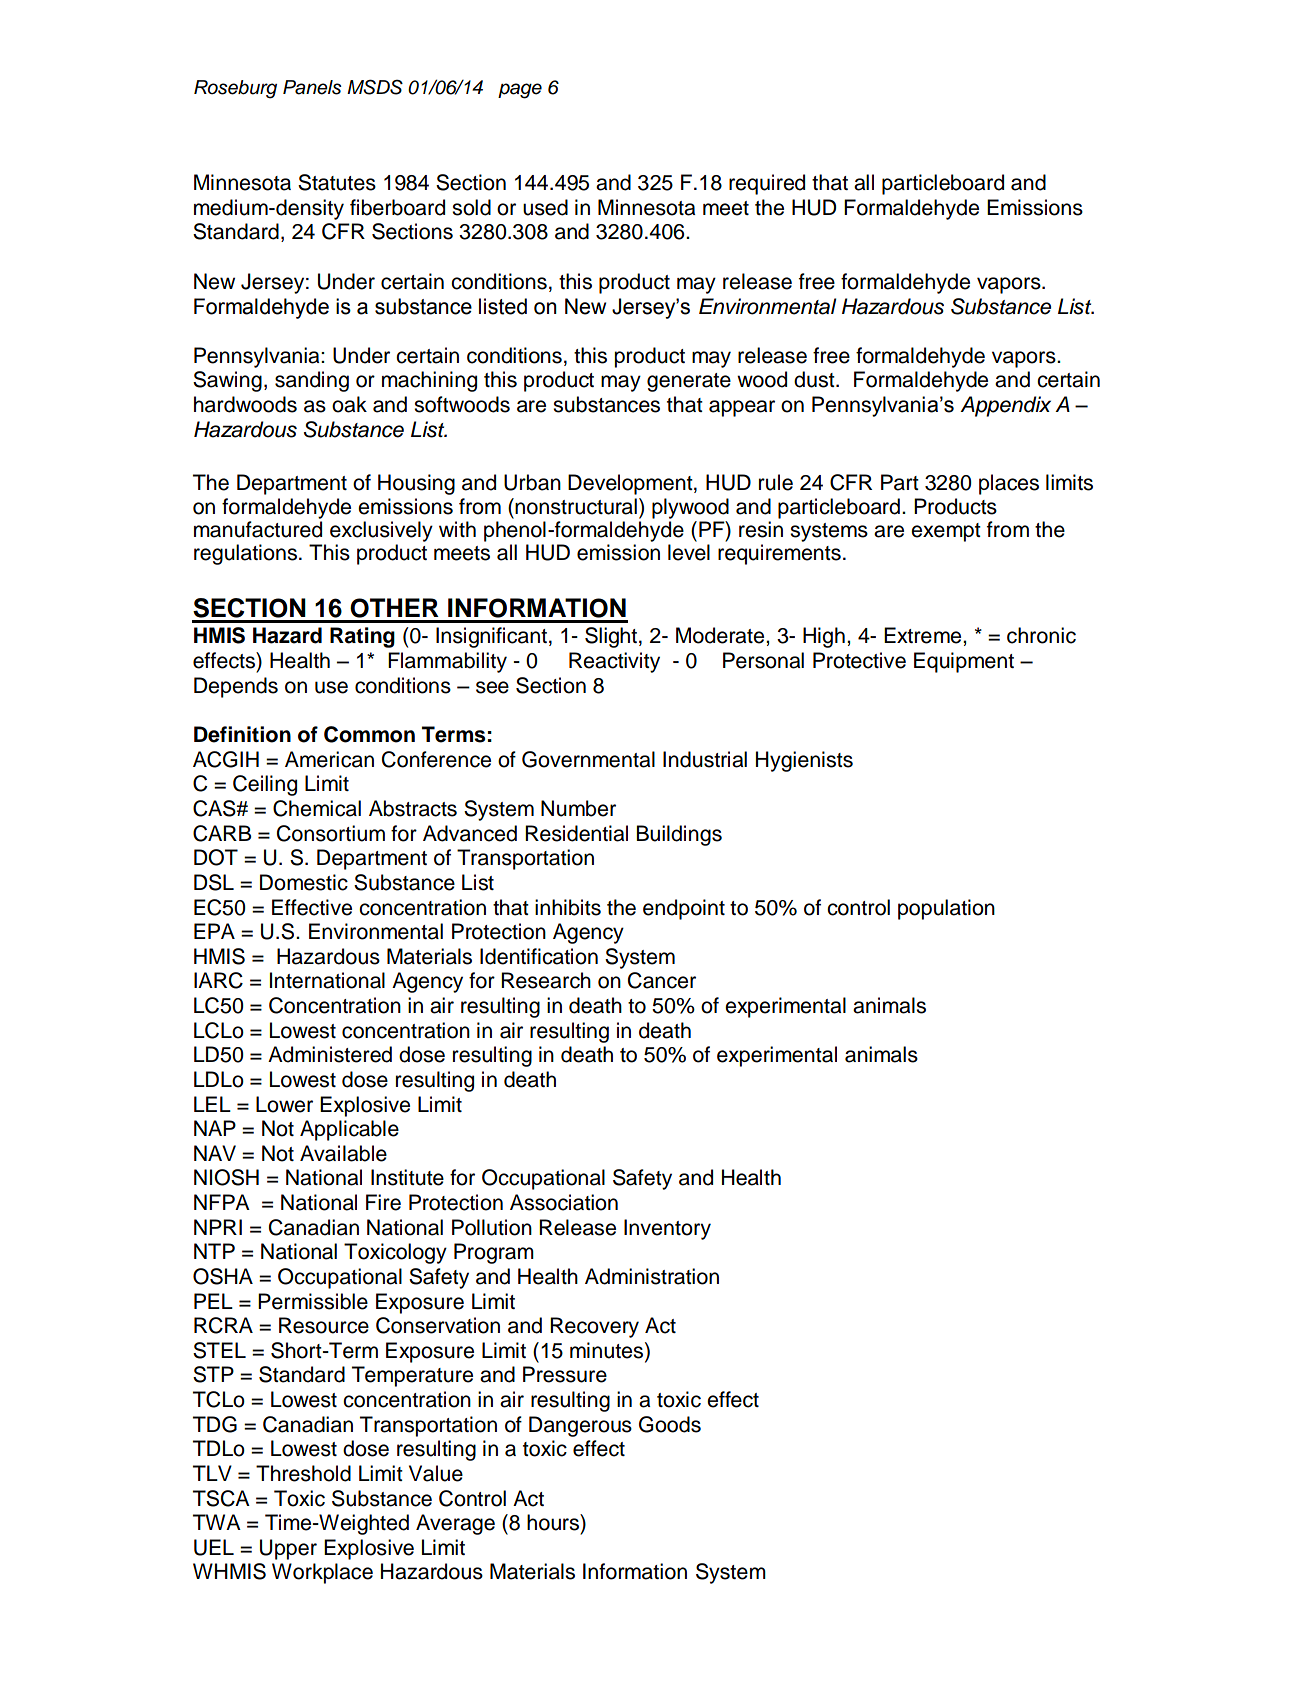  I want to click on Consortium, so click(331, 833).
